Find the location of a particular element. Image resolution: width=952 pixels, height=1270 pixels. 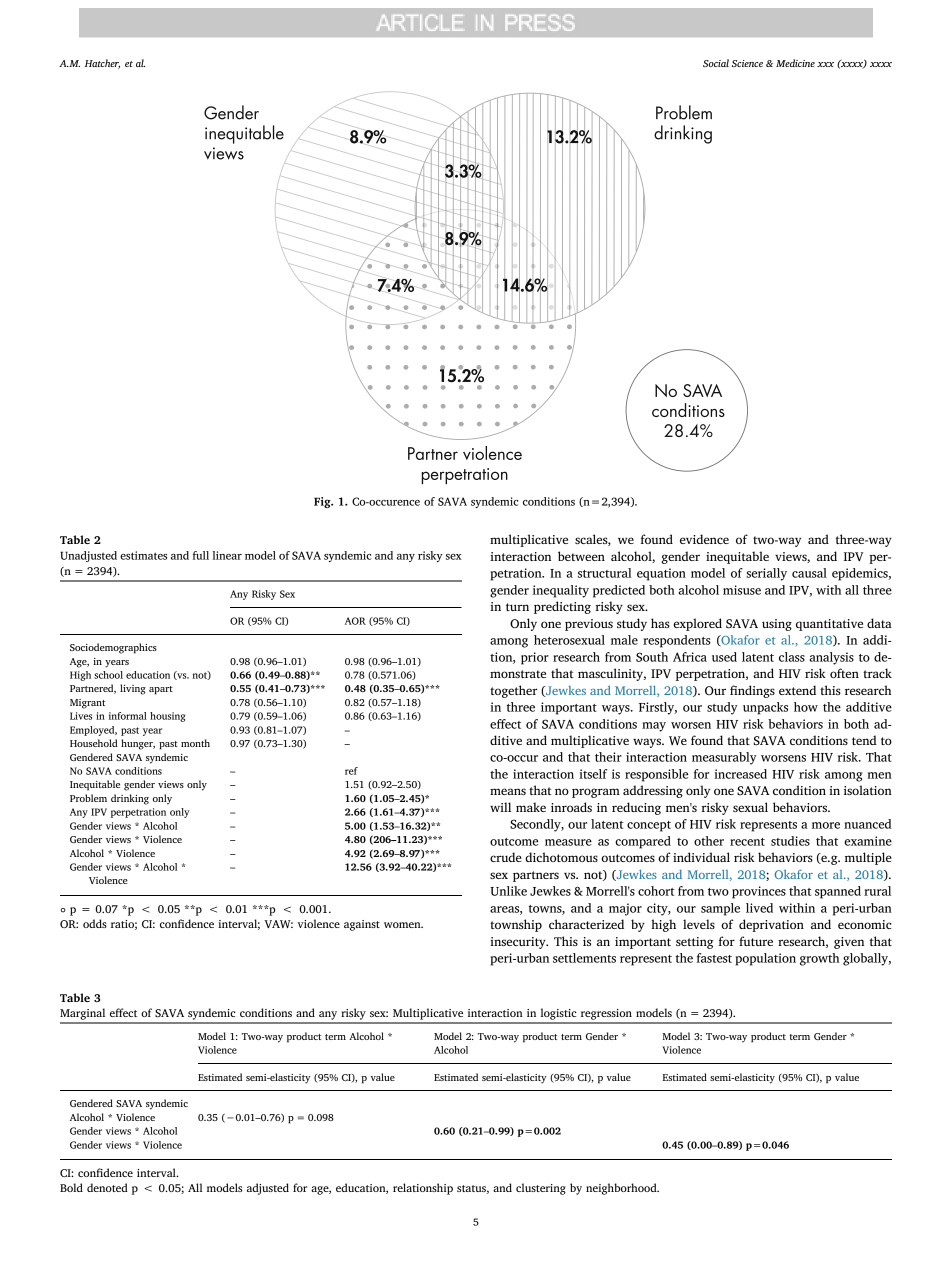

evidence is located at coordinates (704, 539).
